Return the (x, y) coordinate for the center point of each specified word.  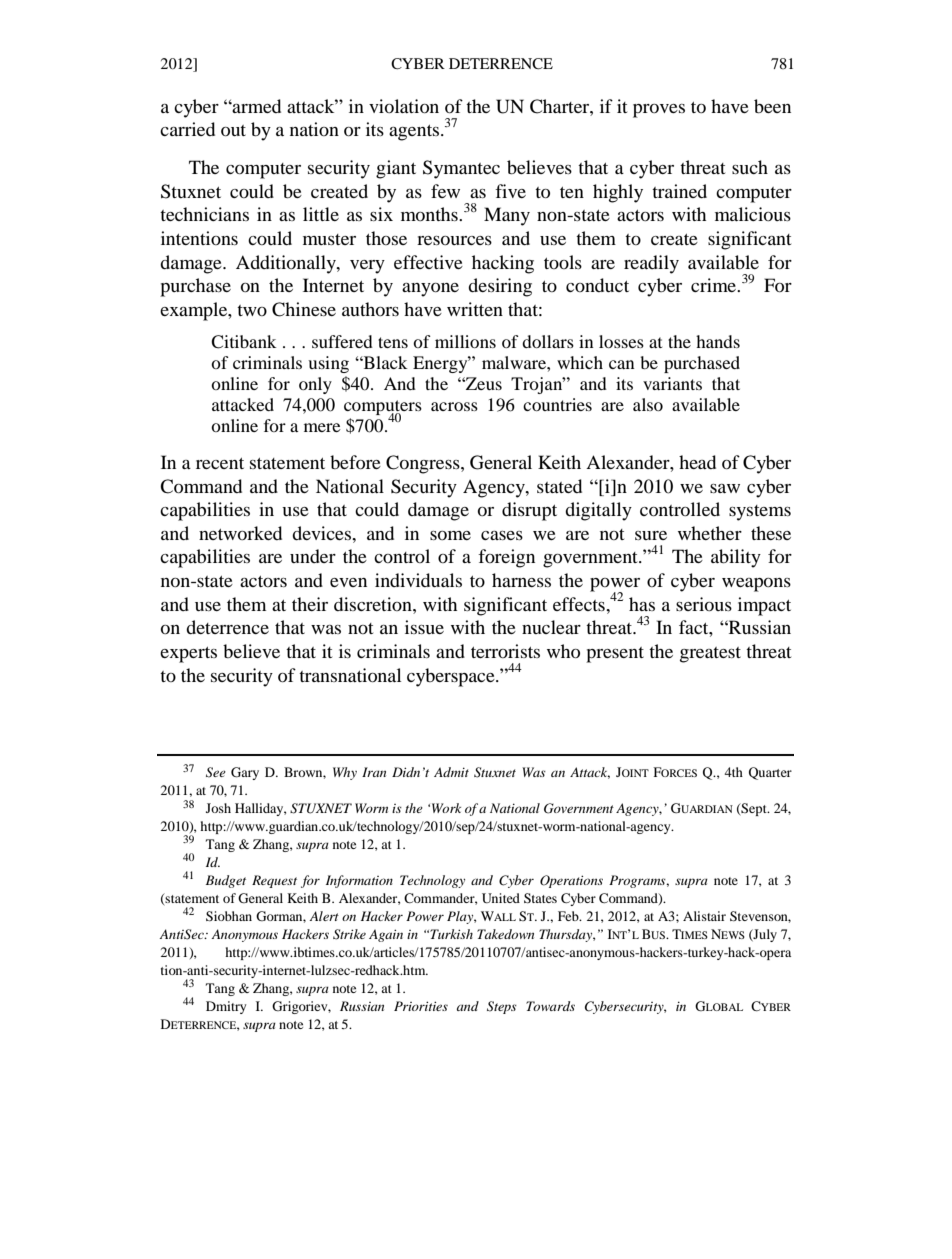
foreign (506, 558)
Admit (451, 772)
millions (465, 341)
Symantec (461, 169)
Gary (245, 773)
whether (710, 533)
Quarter (770, 773)
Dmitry (226, 1007)
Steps (502, 1007)
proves (659, 111)
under (313, 556)
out (233, 130)
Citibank (244, 342)
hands (718, 341)
